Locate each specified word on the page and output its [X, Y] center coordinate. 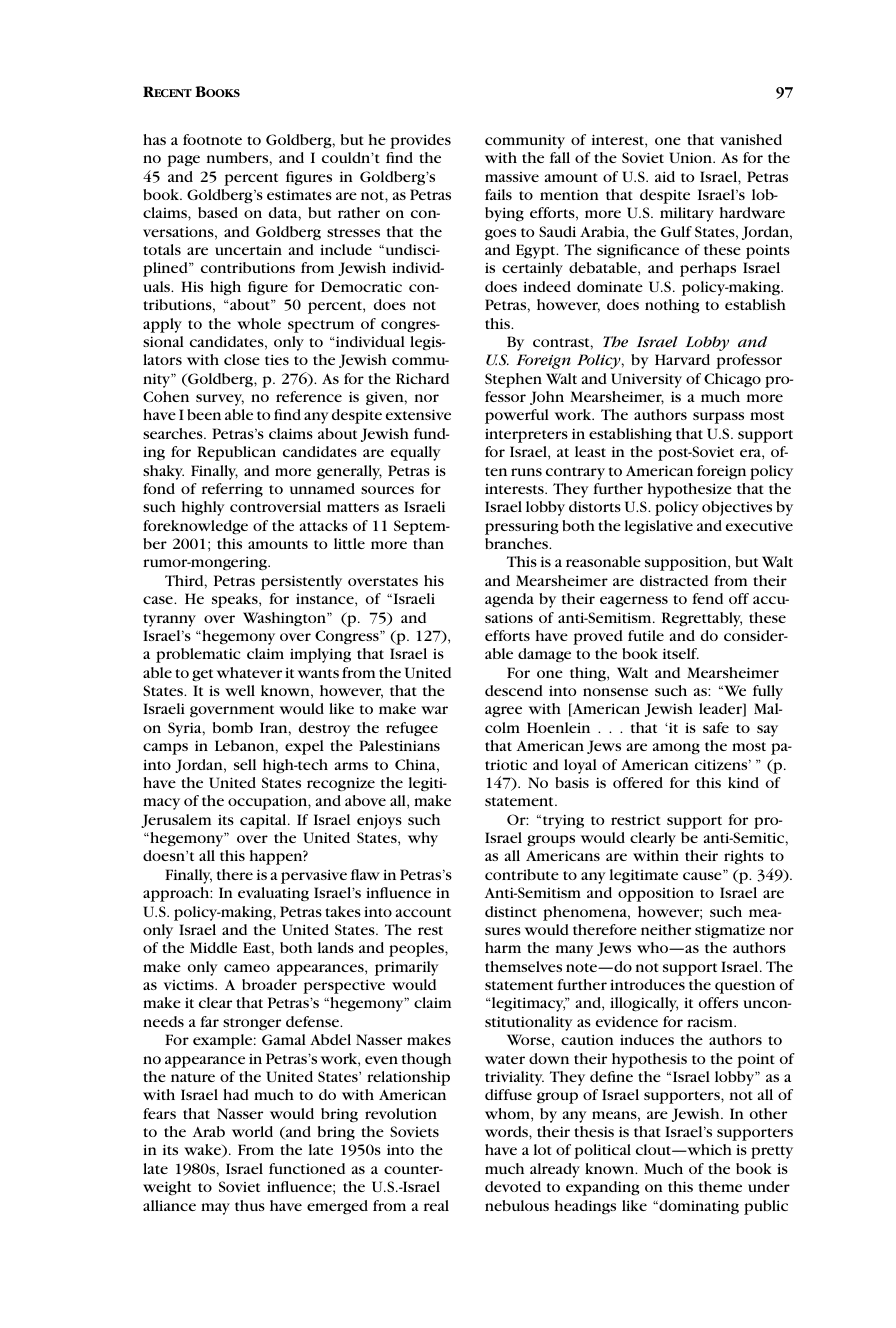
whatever [249, 672]
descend [514, 690]
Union [692, 157]
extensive [418, 414]
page [183, 161]
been [204, 414]
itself [681, 653]
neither [666, 929]
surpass [718, 418]
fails [498, 194]
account [423, 912]
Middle [213, 947]
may [215, 1209]
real [436, 1205]
